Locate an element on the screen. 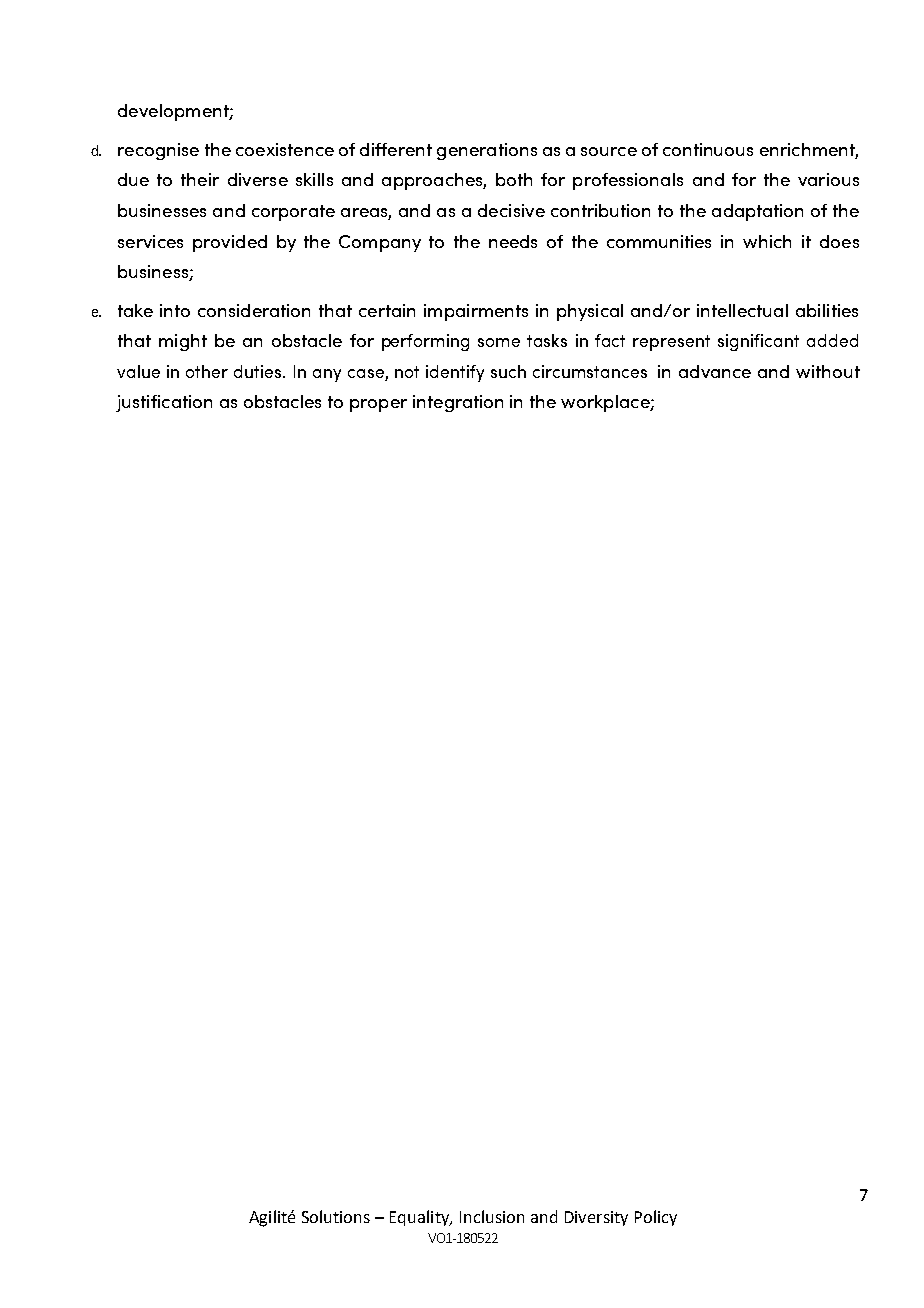 The width and height of the screenshot is (924, 1308). identify is located at coordinates (455, 373).
